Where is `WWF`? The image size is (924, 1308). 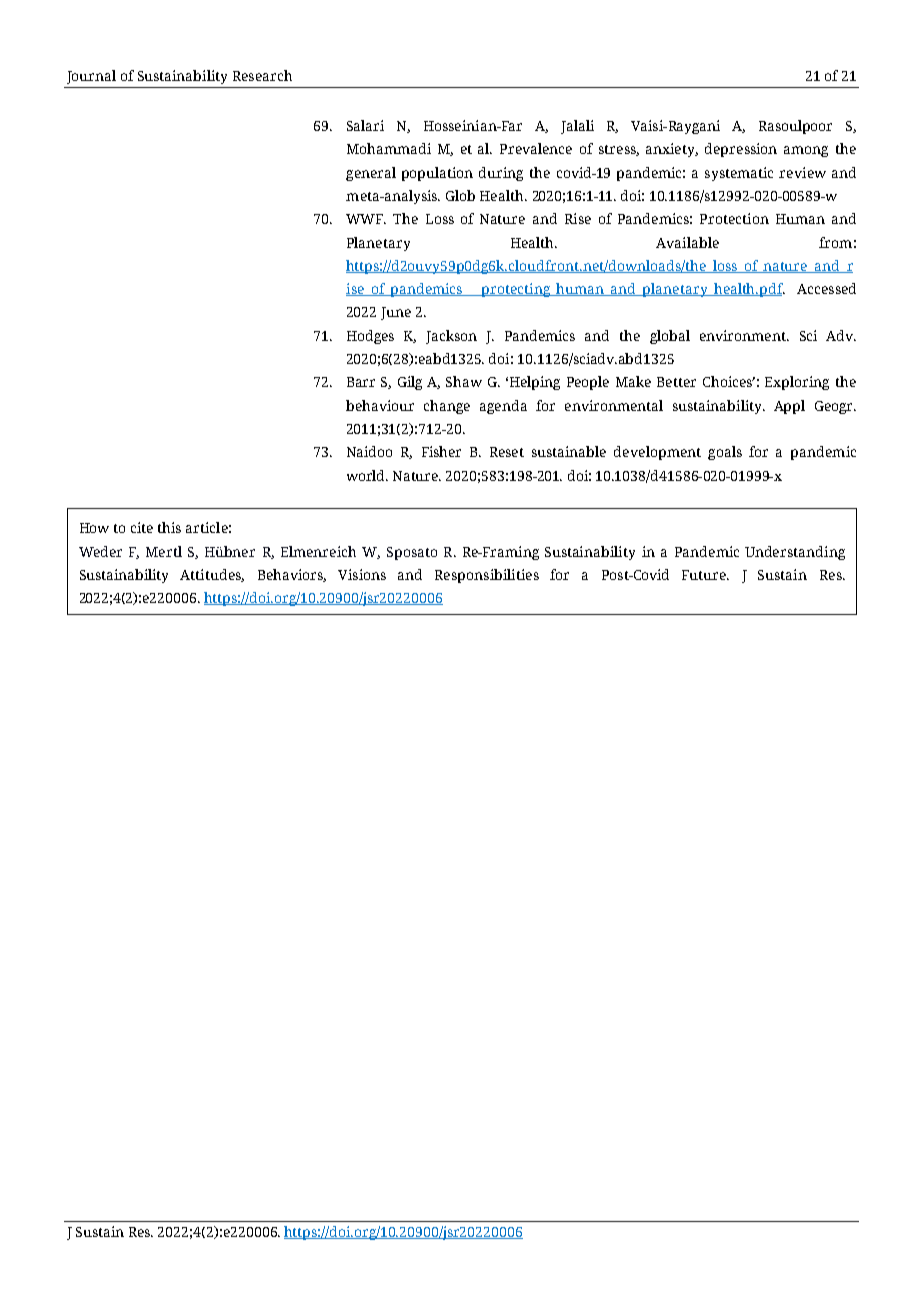
WWF is located at coordinates (366, 219).
